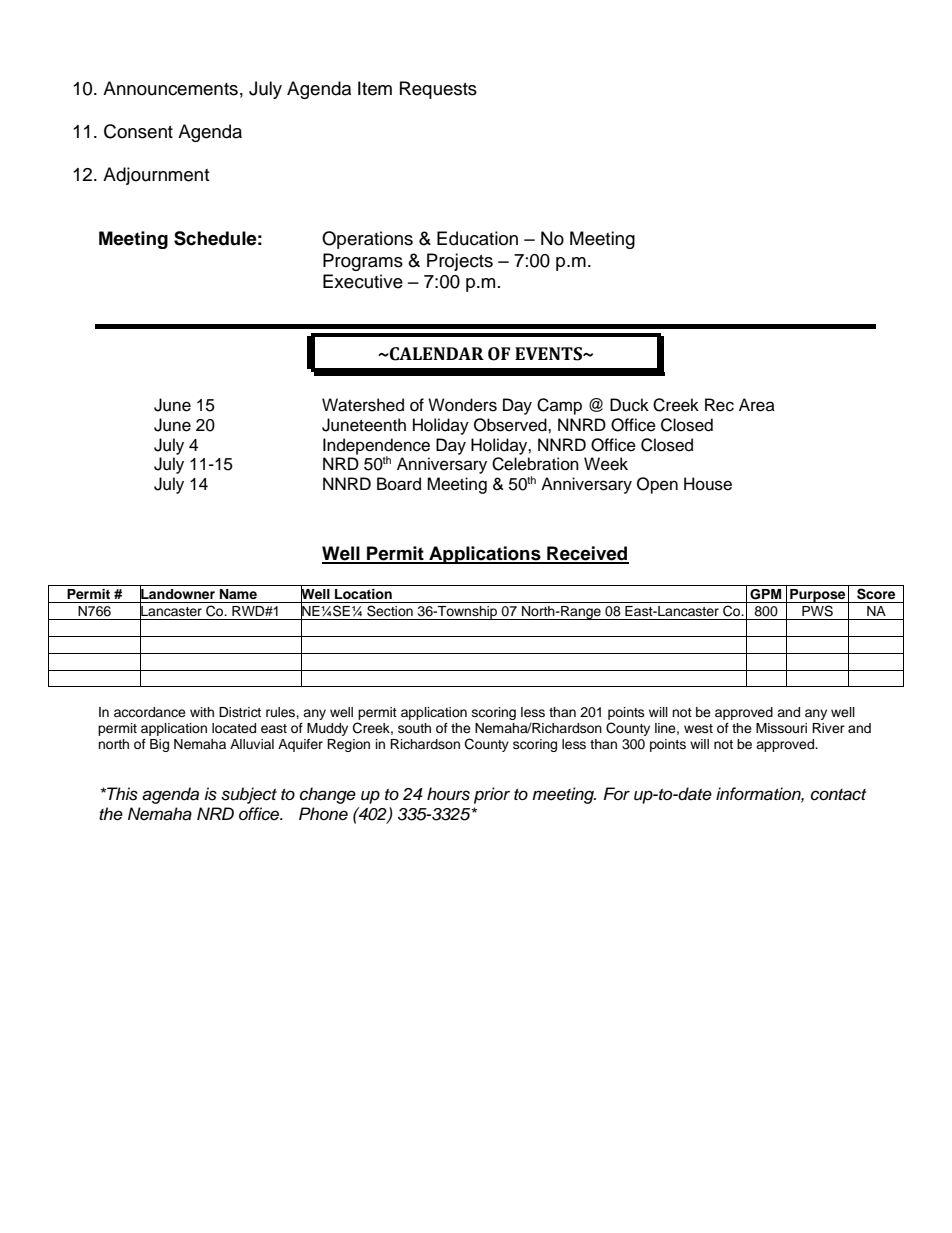 The width and height of the screenshot is (952, 1233). Describe the element at coordinates (414, 728) in the screenshot. I see `south` at that location.
